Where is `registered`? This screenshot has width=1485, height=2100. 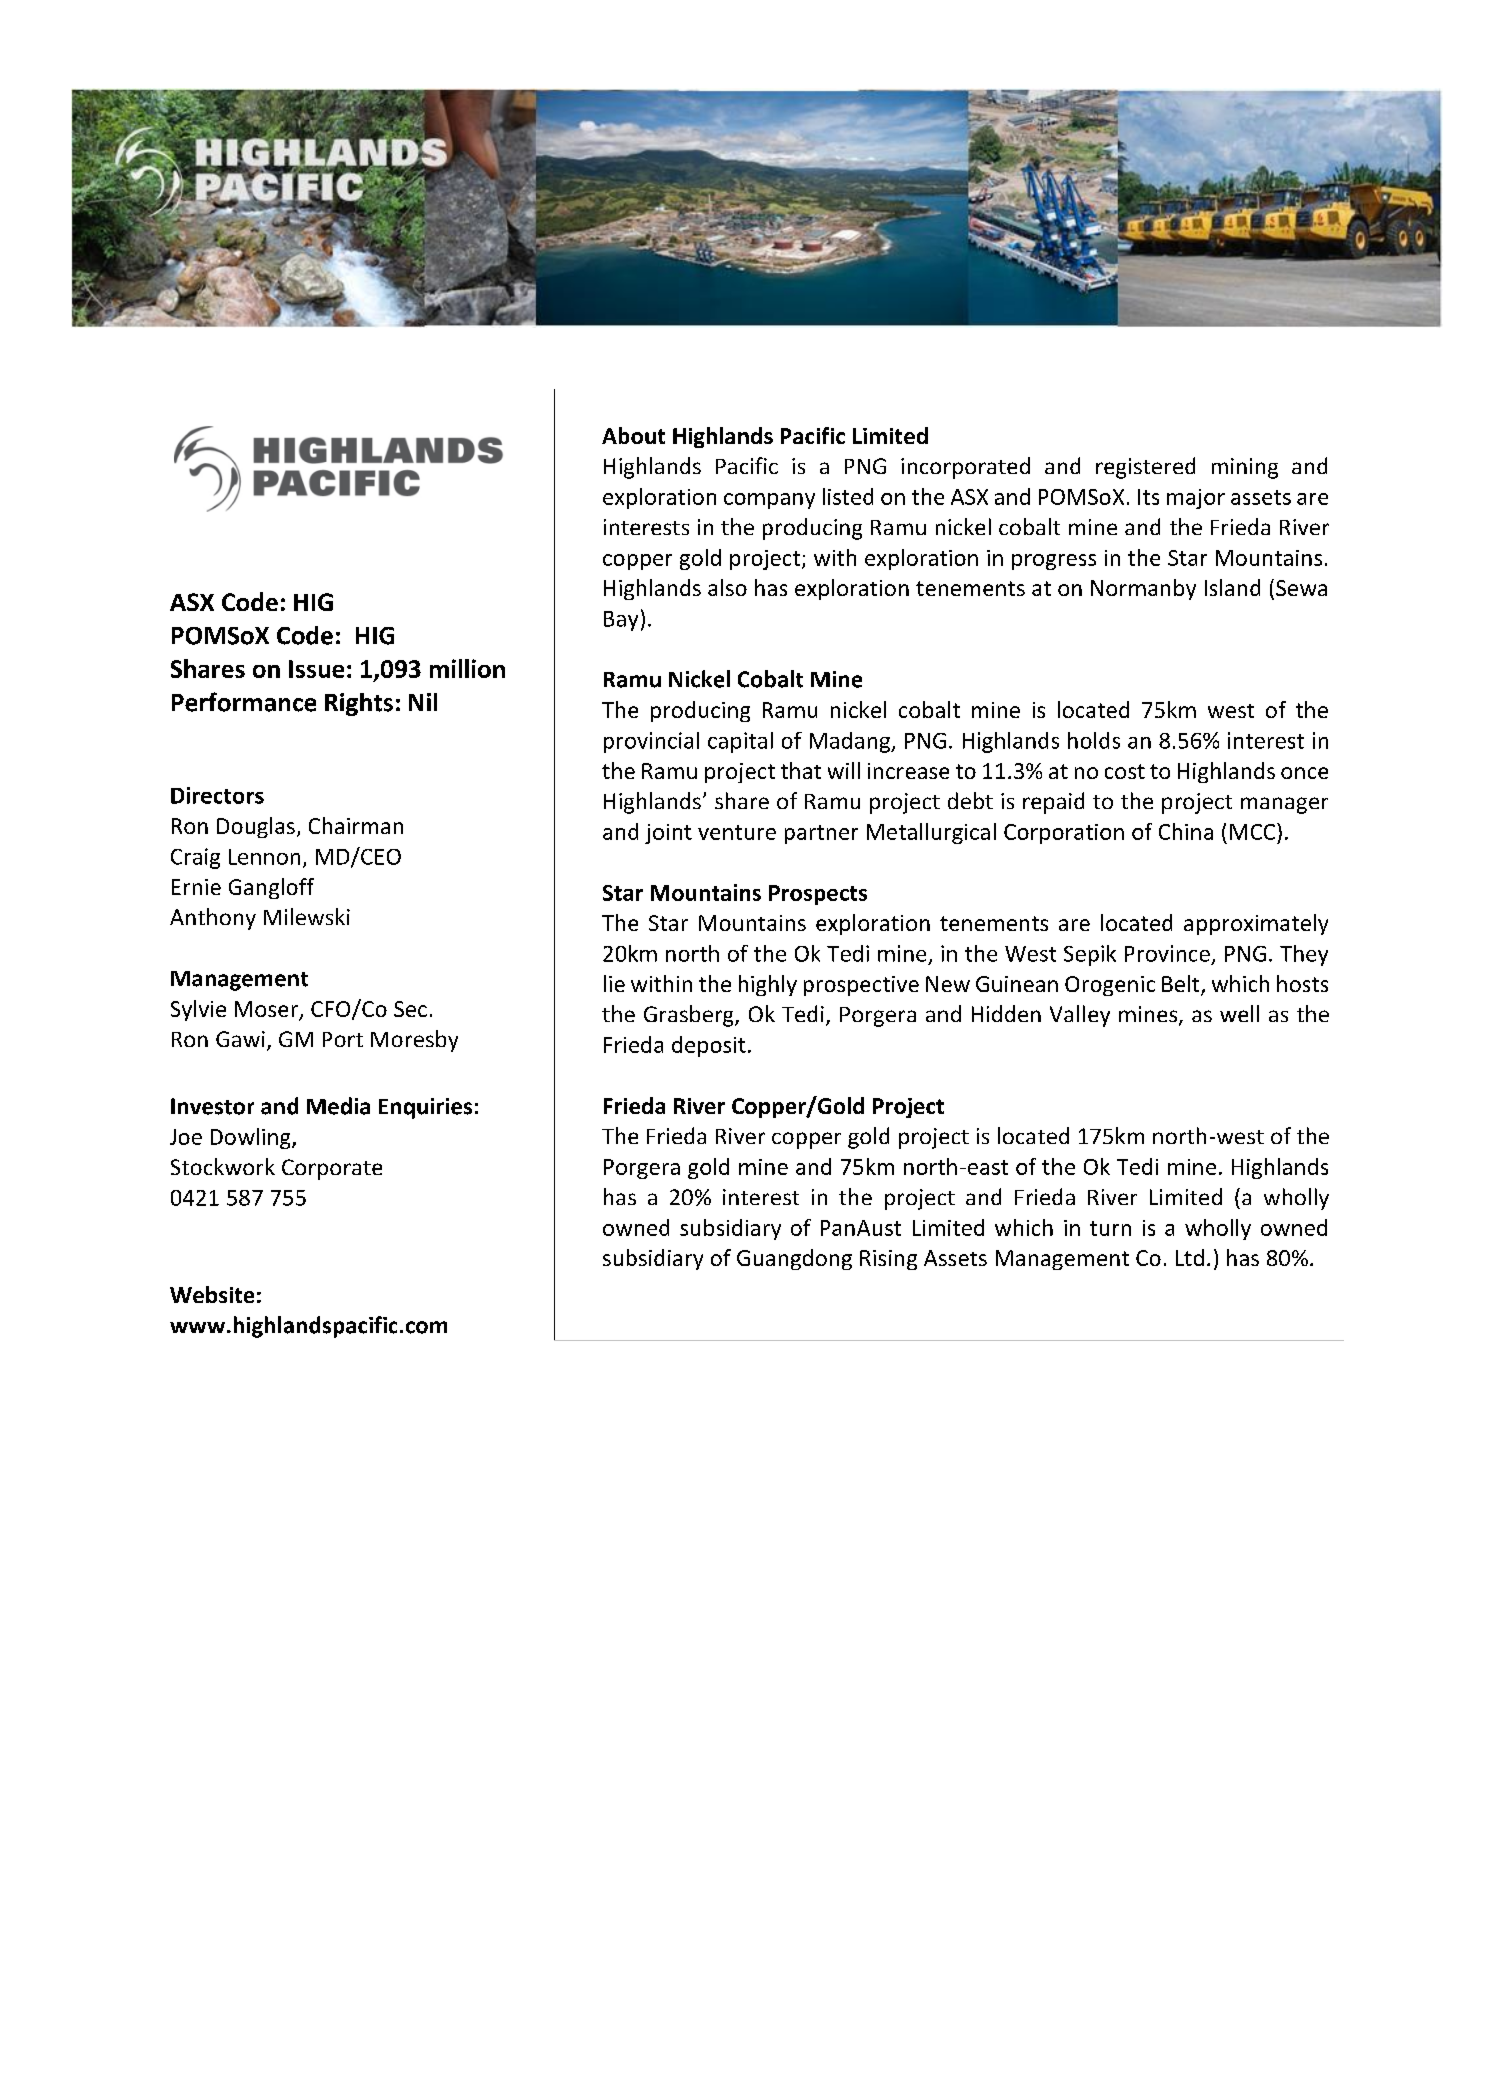 registered is located at coordinates (1145, 468).
